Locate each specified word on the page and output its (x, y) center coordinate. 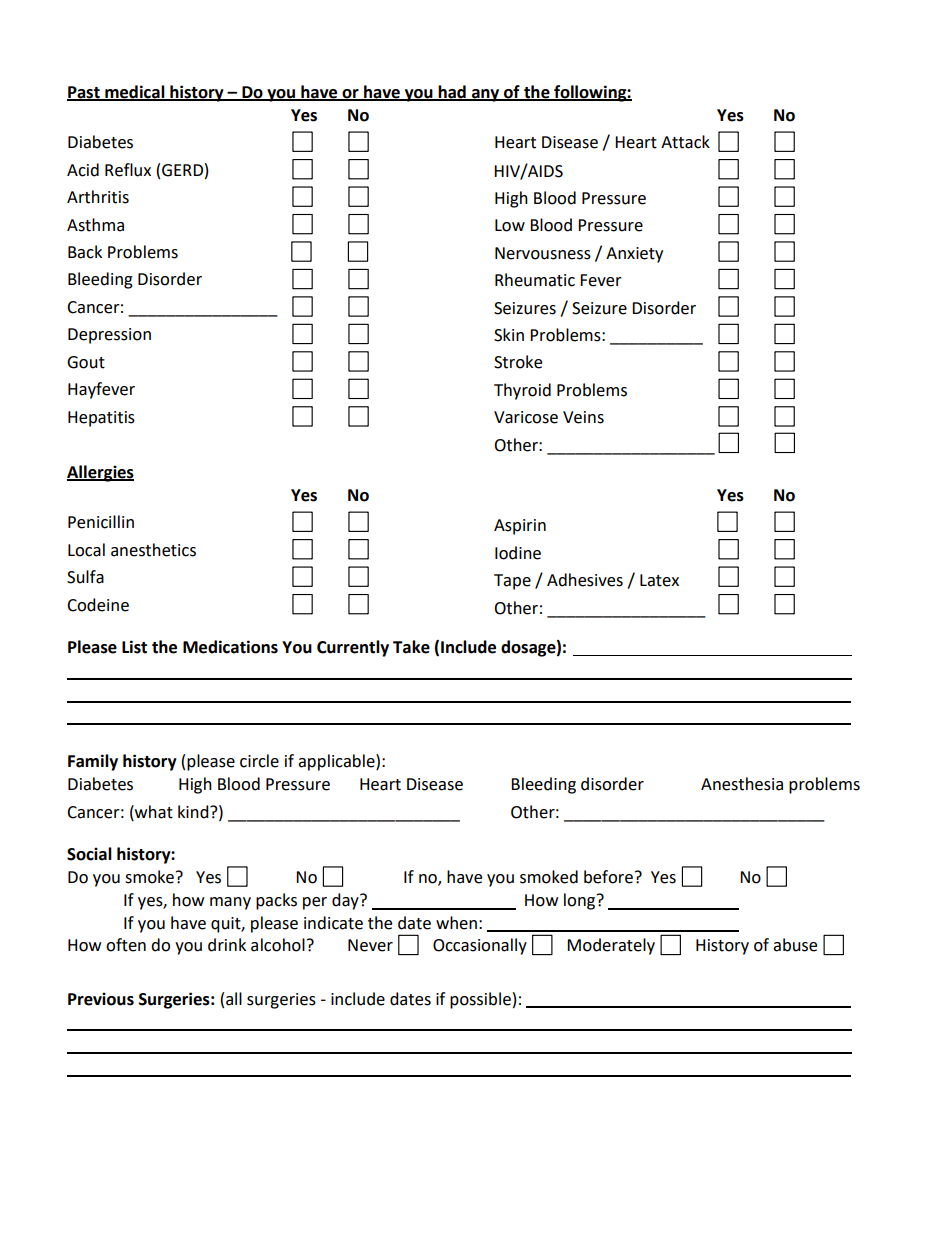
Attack (685, 142)
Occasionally (480, 946)
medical (135, 92)
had (452, 92)
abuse (795, 945)
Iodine (518, 553)
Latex (659, 580)
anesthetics (153, 550)
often (126, 945)
